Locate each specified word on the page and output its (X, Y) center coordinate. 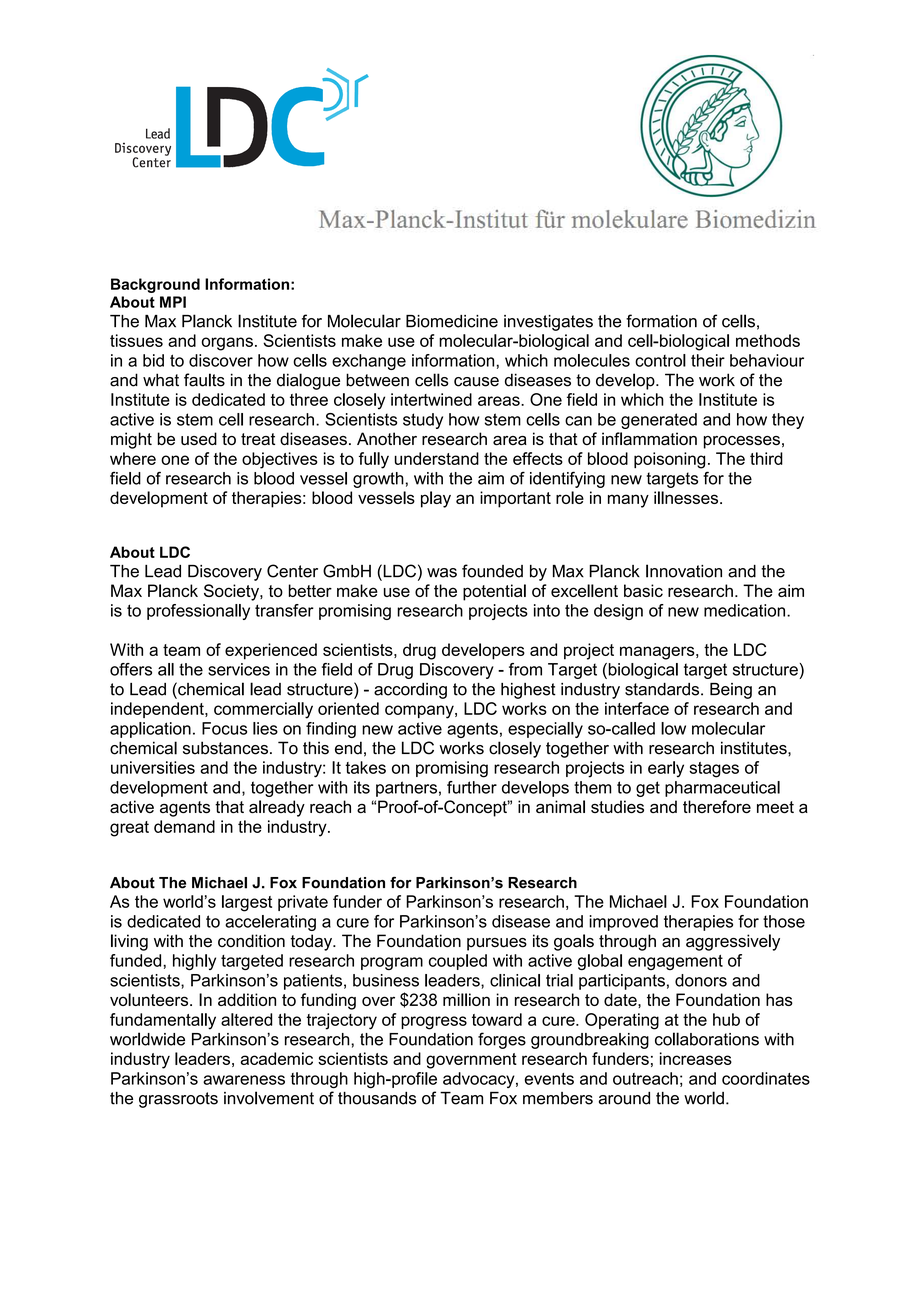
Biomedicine (452, 321)
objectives (280, 460)
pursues (497, 944)
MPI (173, 302)
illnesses (687, 497)
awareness (244, 1080)
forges (502, 1040)
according (410, 691)
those (784, 921)
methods (768, 340)
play (436, 499)
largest (247, 903)
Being (731, 691)
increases (696, 1058)
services (239, 669)
